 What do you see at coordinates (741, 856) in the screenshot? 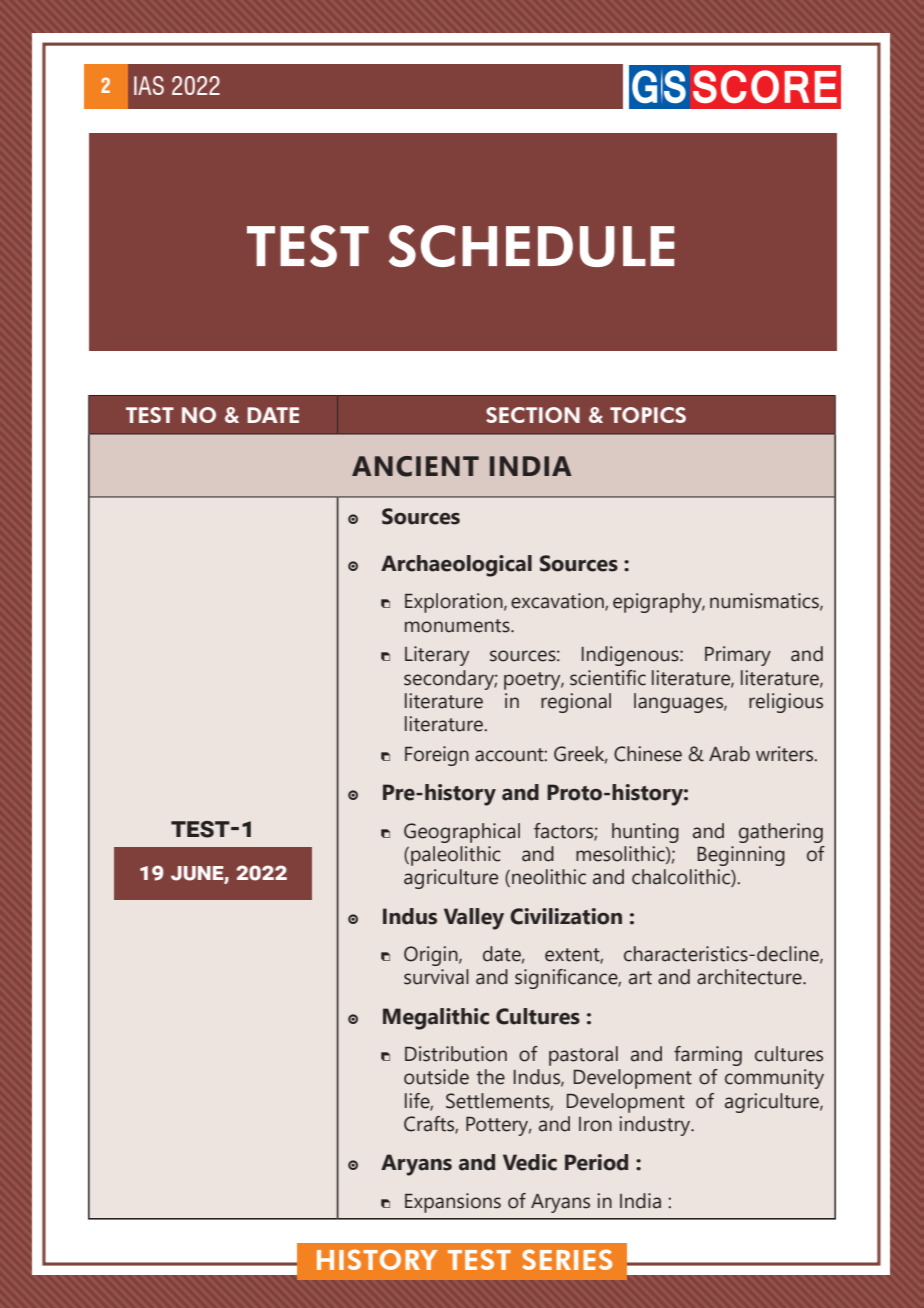
I see `Beginning` at bounding box center [741, 856].
